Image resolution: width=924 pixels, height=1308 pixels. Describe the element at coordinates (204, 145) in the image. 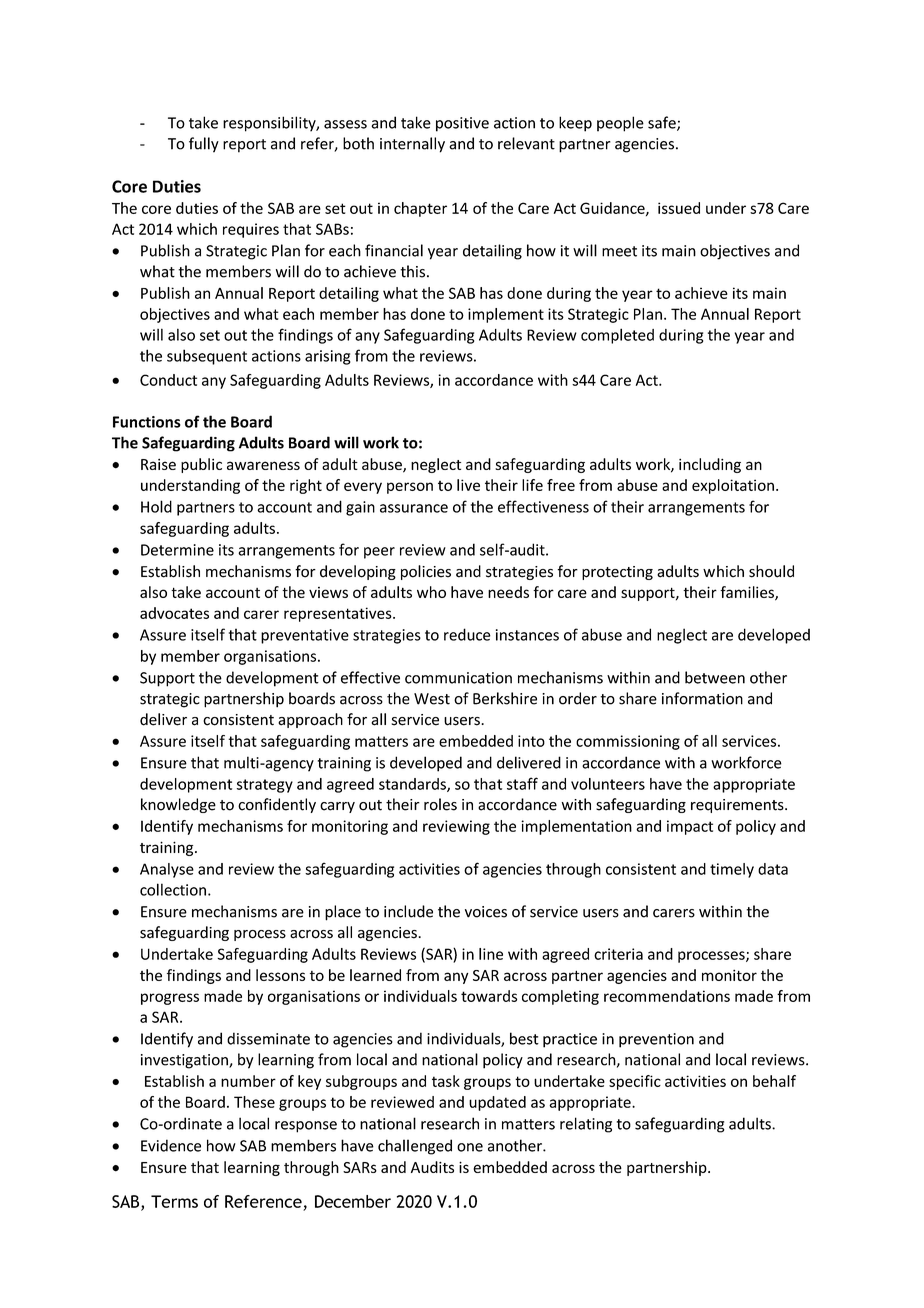

I see `fully` at that location.
